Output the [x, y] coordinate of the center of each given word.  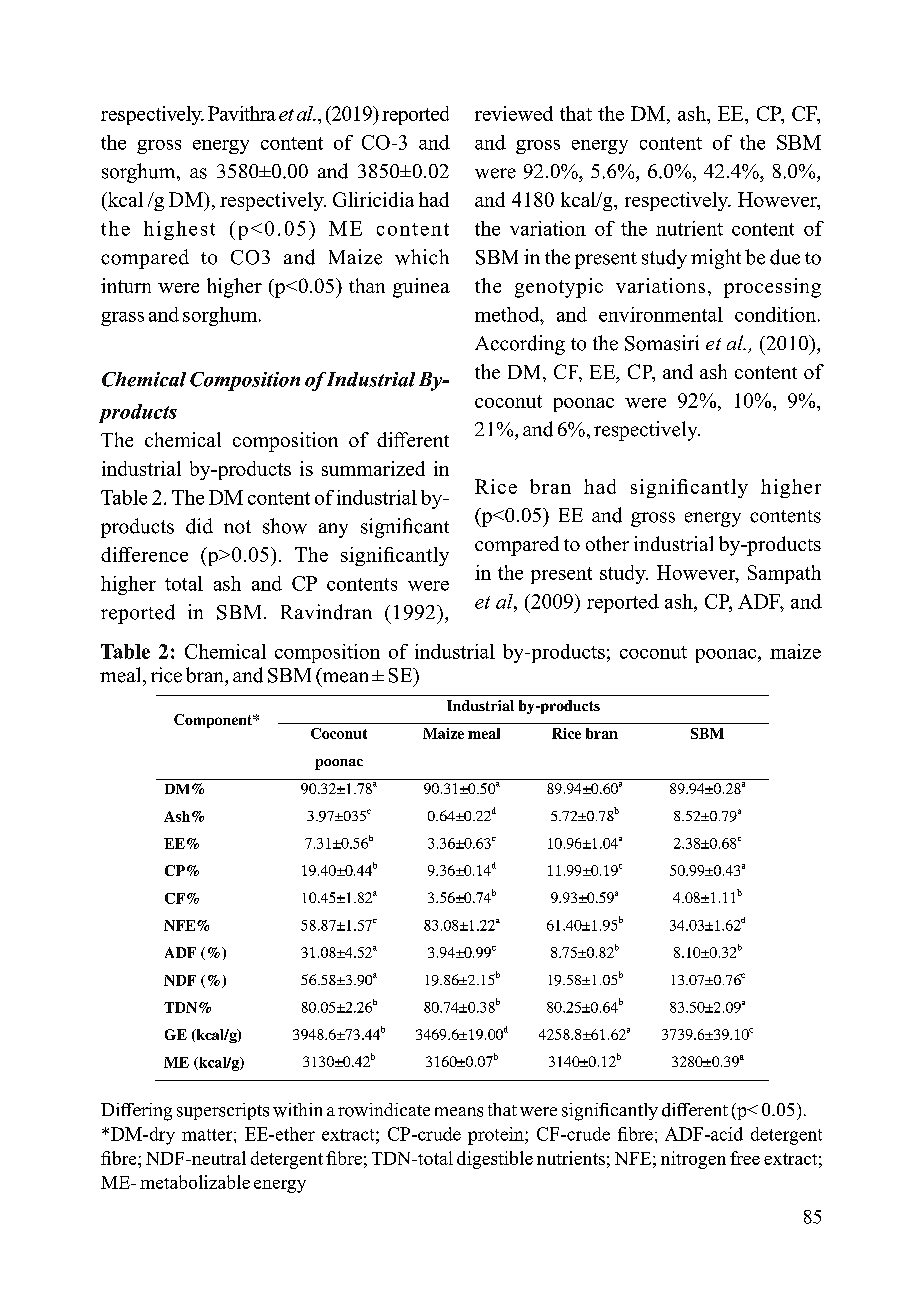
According [520, 345]
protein [497, 1136]
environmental [661, 314]
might [716, 259]
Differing [136, 1112]
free [745, 1158]
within [297, 1110]
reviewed [514, 113]
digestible [495, 1160]
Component [214, 721]
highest [179, 230]
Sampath [784, 574]
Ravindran [326, 612]
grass [122, 319]
